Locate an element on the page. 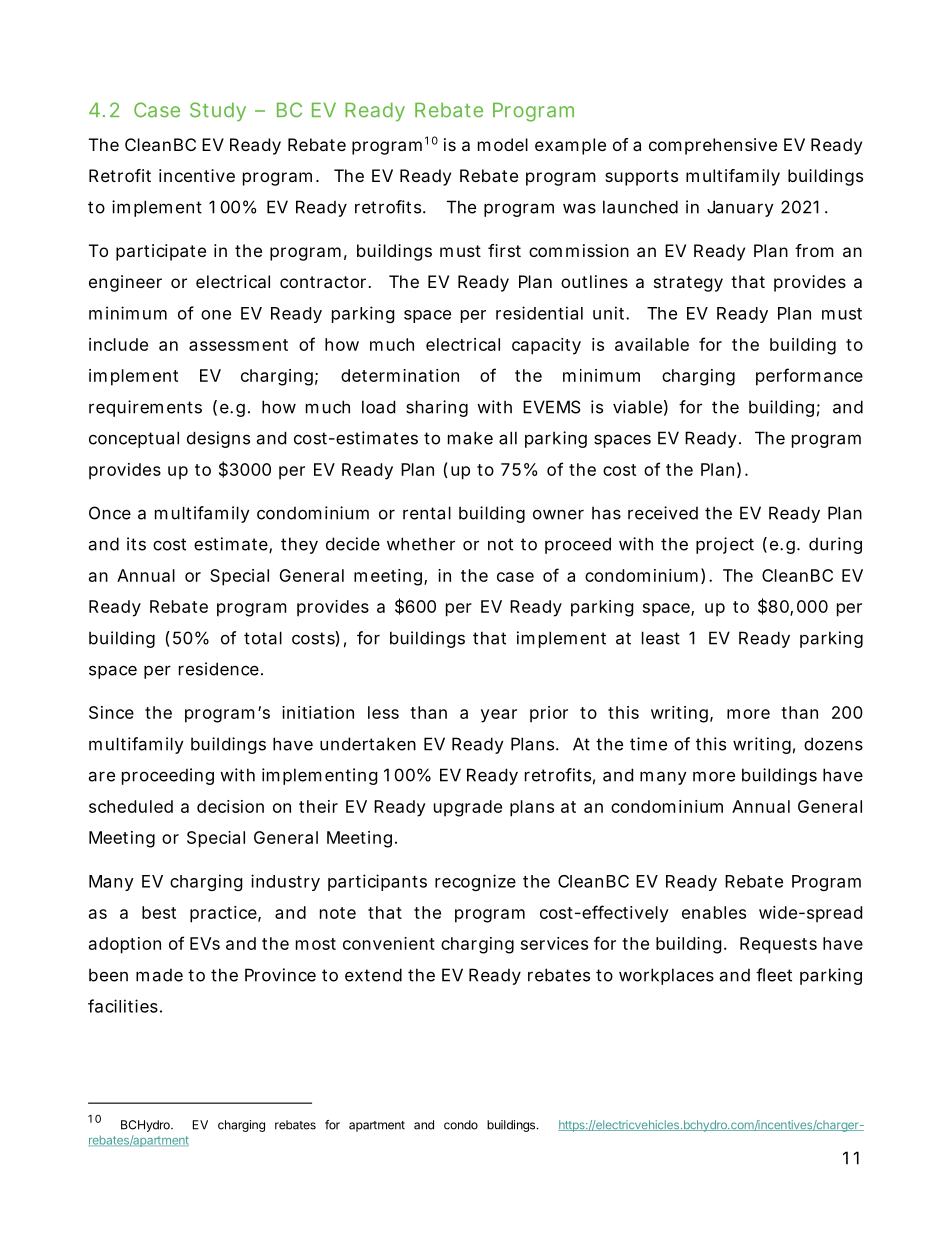 The width and height of the image is (952, 1233). whether is located at coordinates (421, 544).
